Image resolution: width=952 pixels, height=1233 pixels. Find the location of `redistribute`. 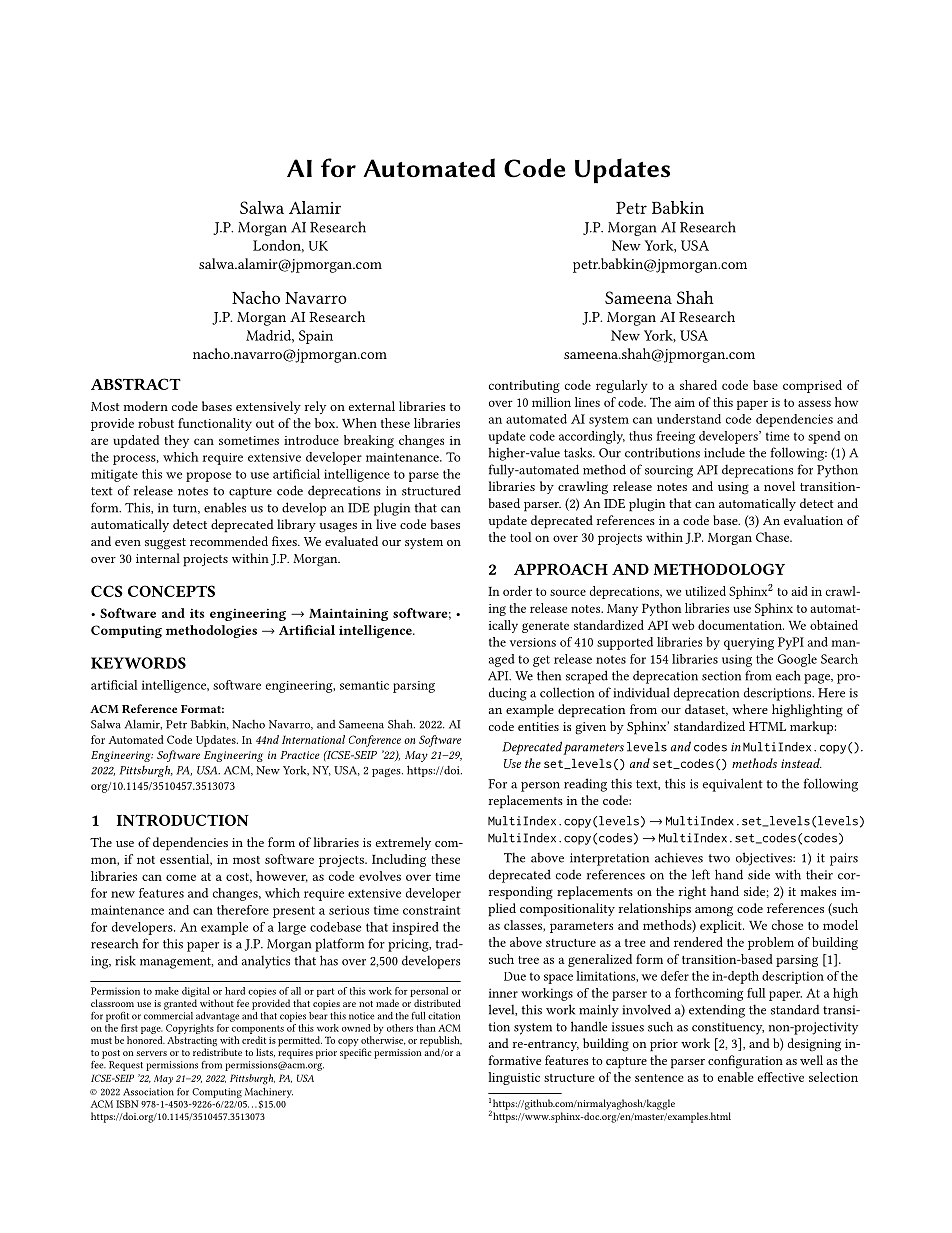

redistribute is located at coordinates (217, 1051).
